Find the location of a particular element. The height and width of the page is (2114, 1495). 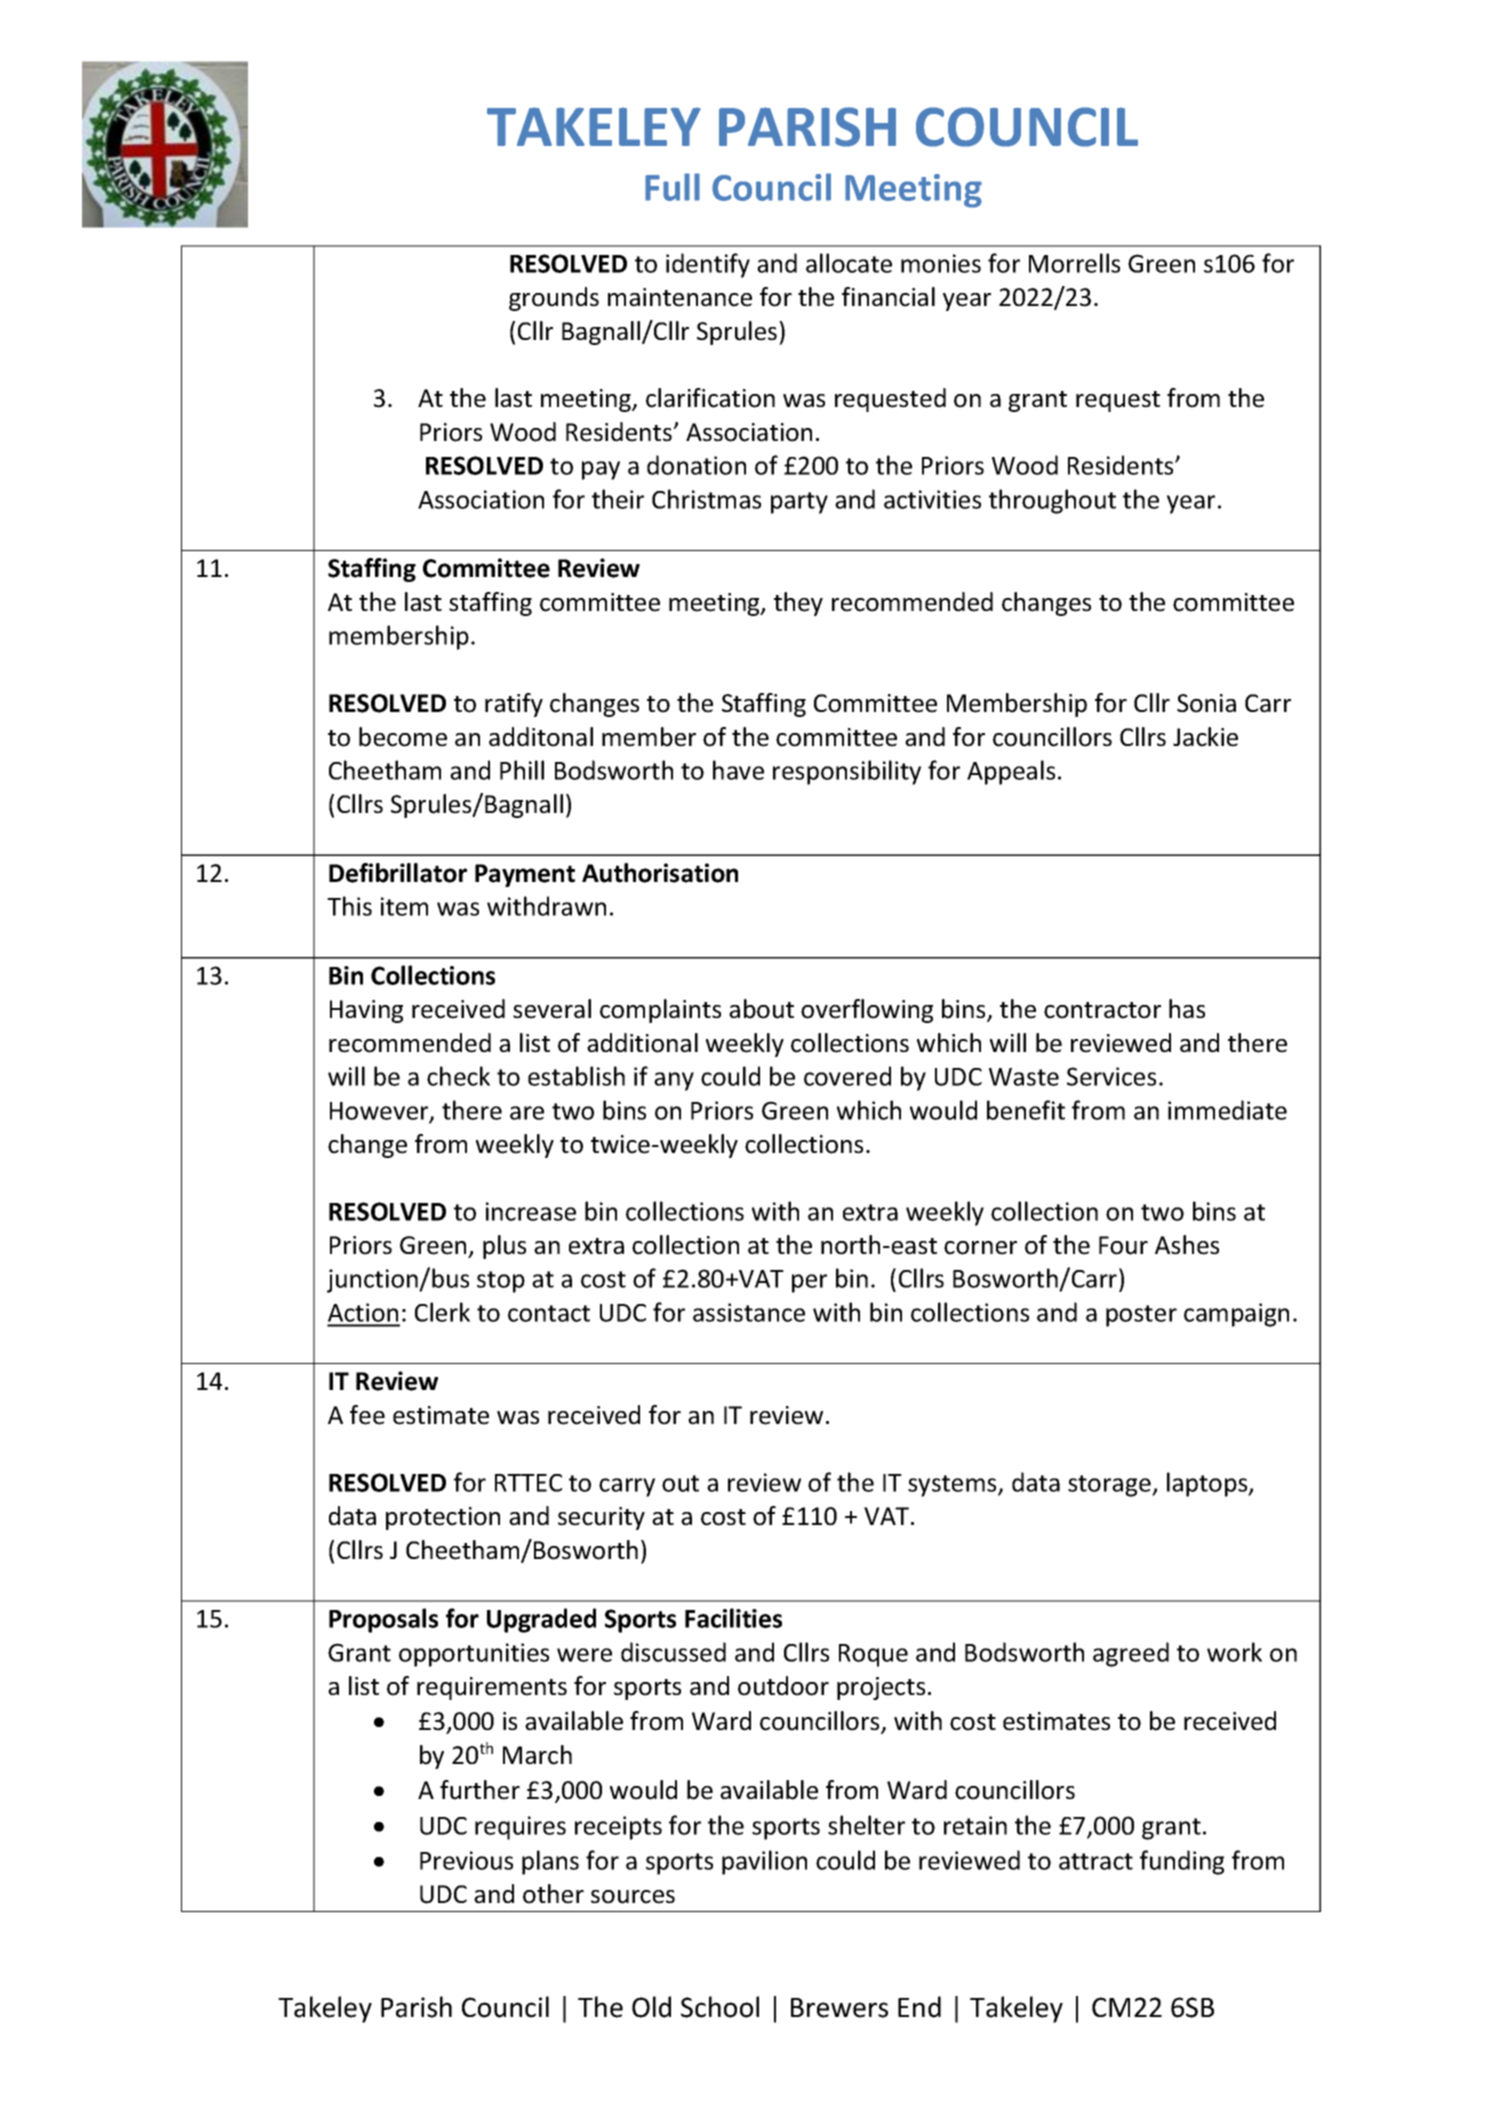

Facilities is located at coordinates (733, 1618).
